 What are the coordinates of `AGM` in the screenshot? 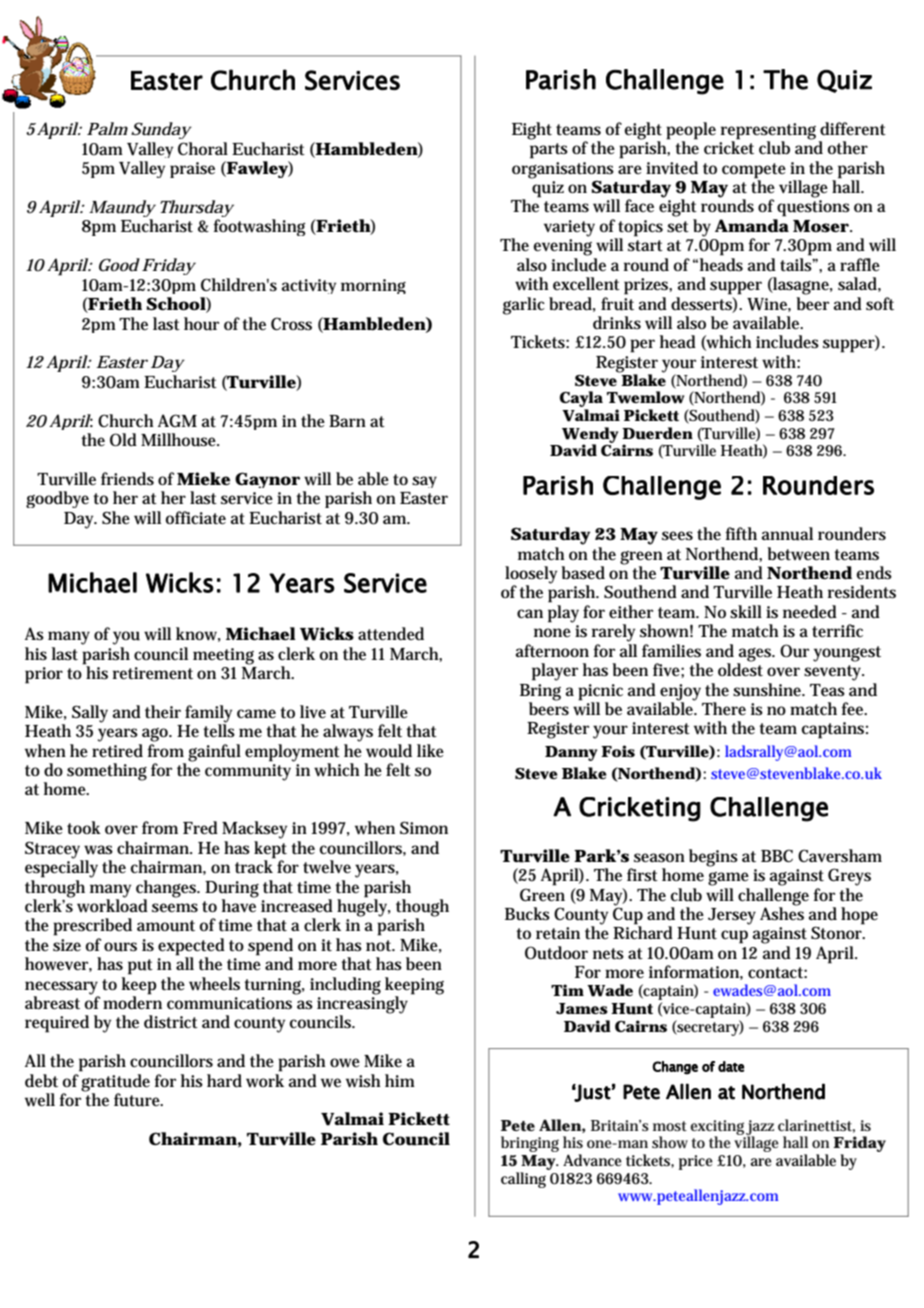 It's located at (177, 420).
